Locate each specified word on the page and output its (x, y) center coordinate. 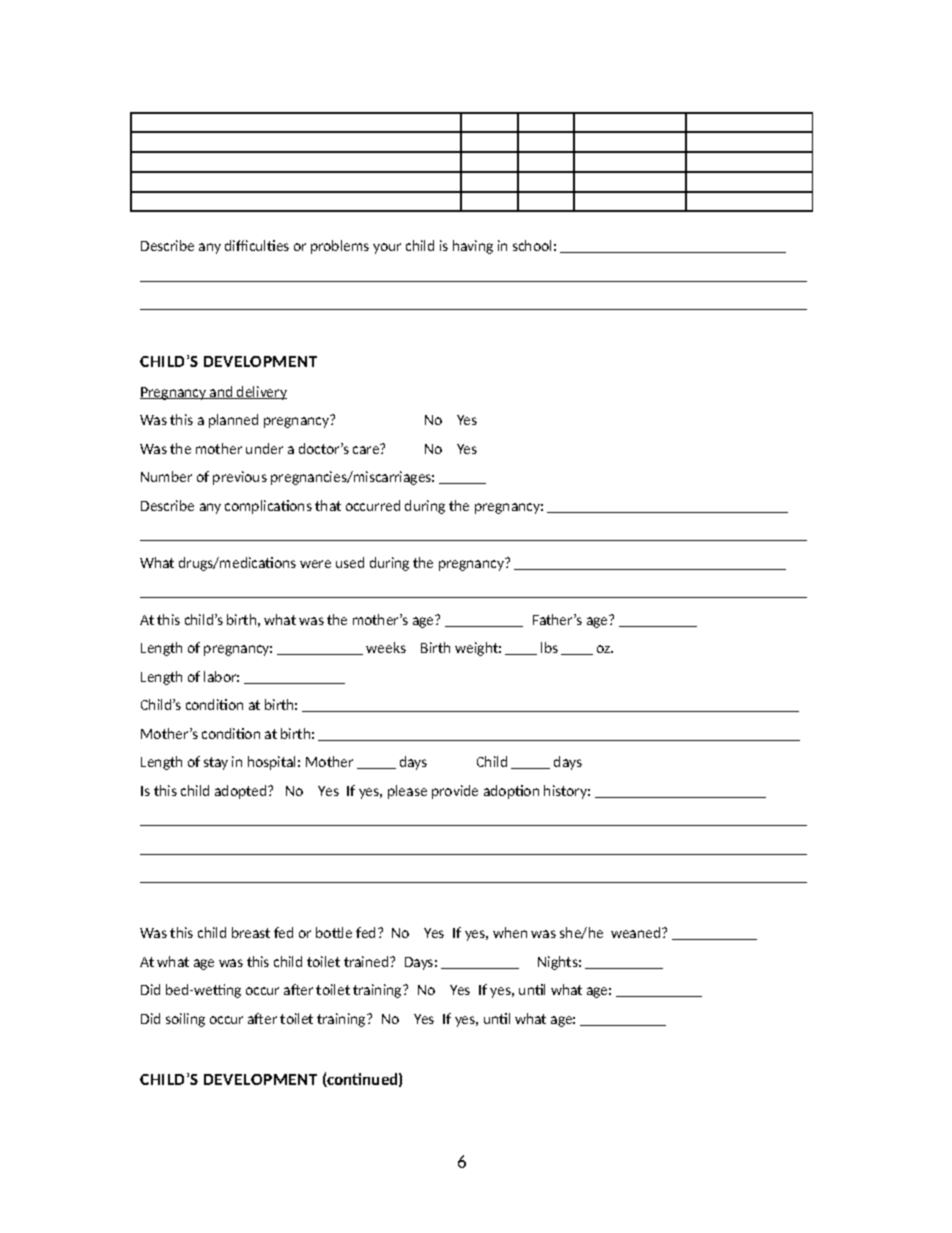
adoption (511, 792)
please (407, 792)
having (473, 247)
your (387, 248)
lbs (549, 647)
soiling (185, 1020)
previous (240, 478)
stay (216, 763)
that (328, 505)
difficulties (257, 245)
